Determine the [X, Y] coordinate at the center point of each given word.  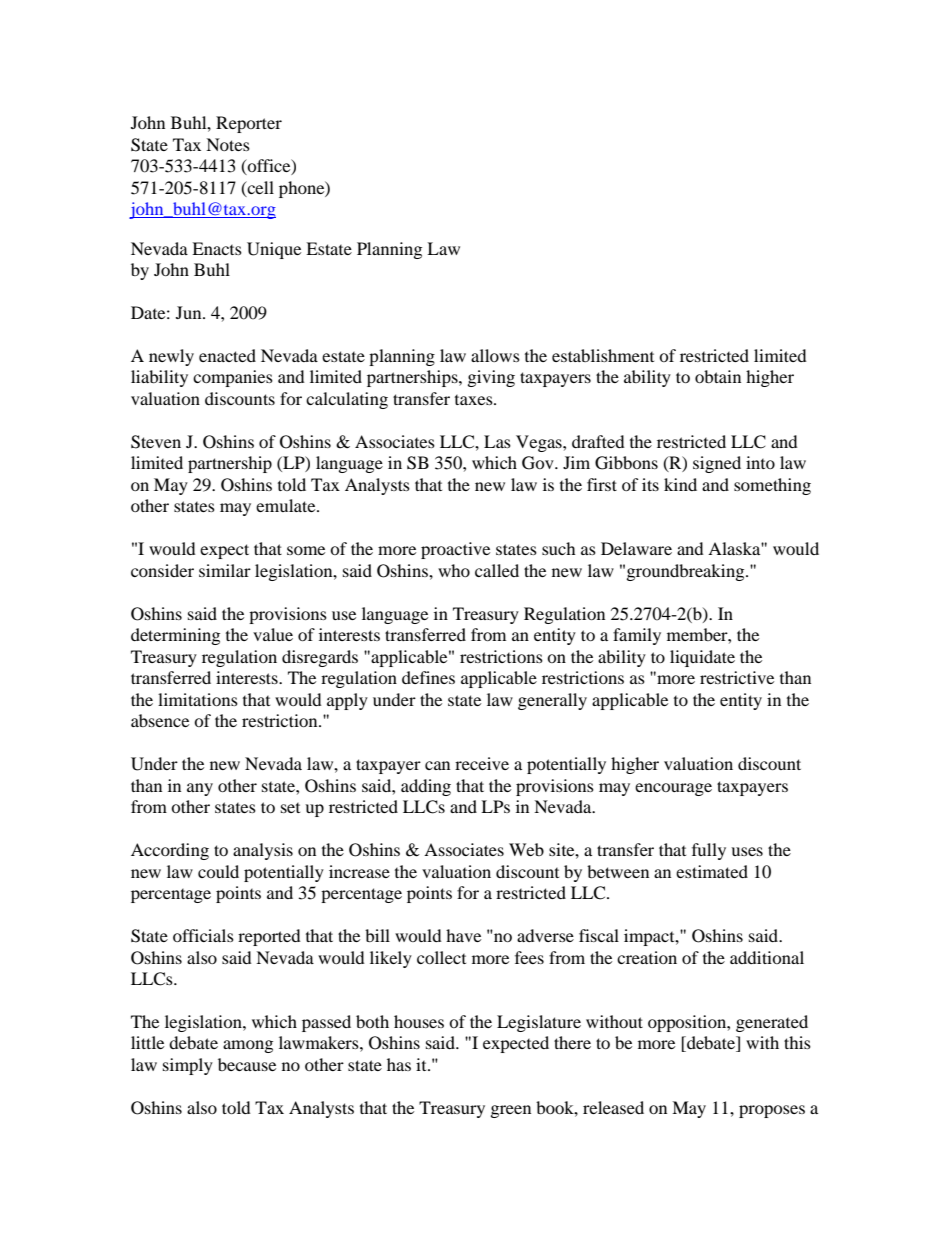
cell [259, 188]
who [454, 570]
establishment [603, 355]
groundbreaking [687, 572]
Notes [228, 144]
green [511, 1111]
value [273, 634]
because [247, 1064]
